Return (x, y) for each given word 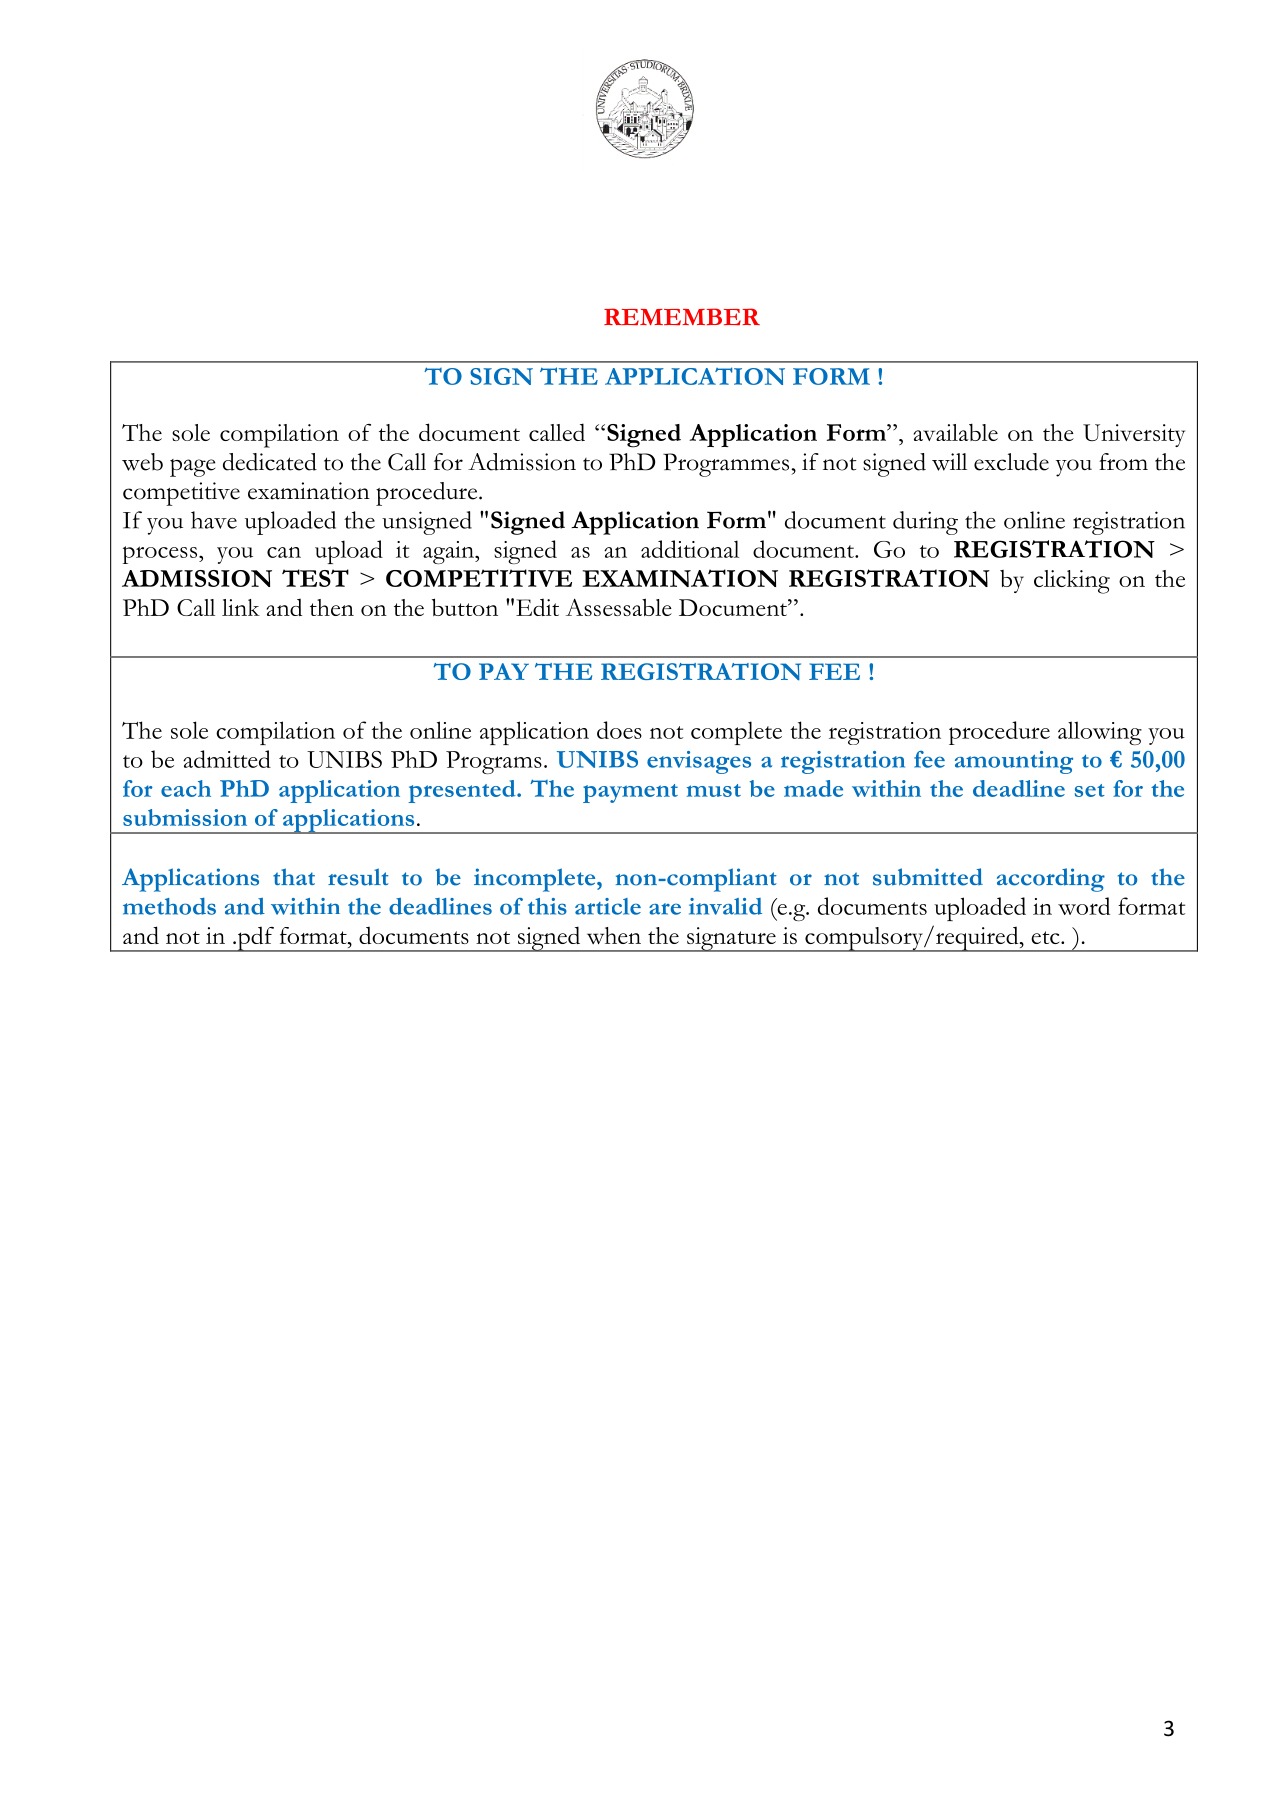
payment (630, 793)
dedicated (270, 462)
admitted (227, 759)
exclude (1011, 462)
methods (169, 906)
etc (1046, 937)
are (665, 909)
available (956, 432)
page (192, 468)
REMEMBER (682, 316)
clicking (1072, 582)
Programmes (727, 465)
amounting (1014, 762)
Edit (537, 607)
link (241, 607)
